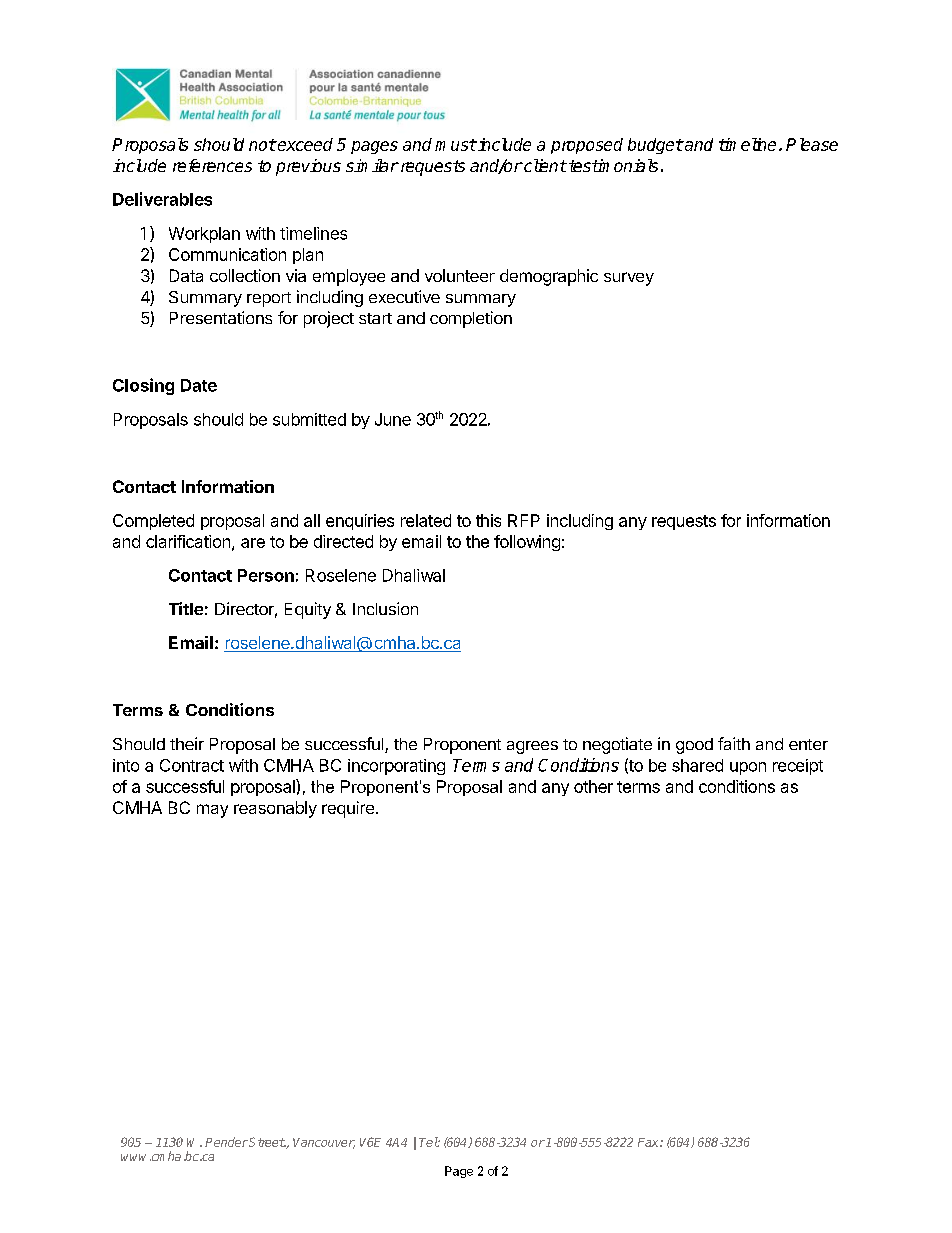 The height and width of the image is (1233, 952). What do you see at coordinates (385, 608) in the image?
I see `Inclusion` at bounding box center [385, 608].
